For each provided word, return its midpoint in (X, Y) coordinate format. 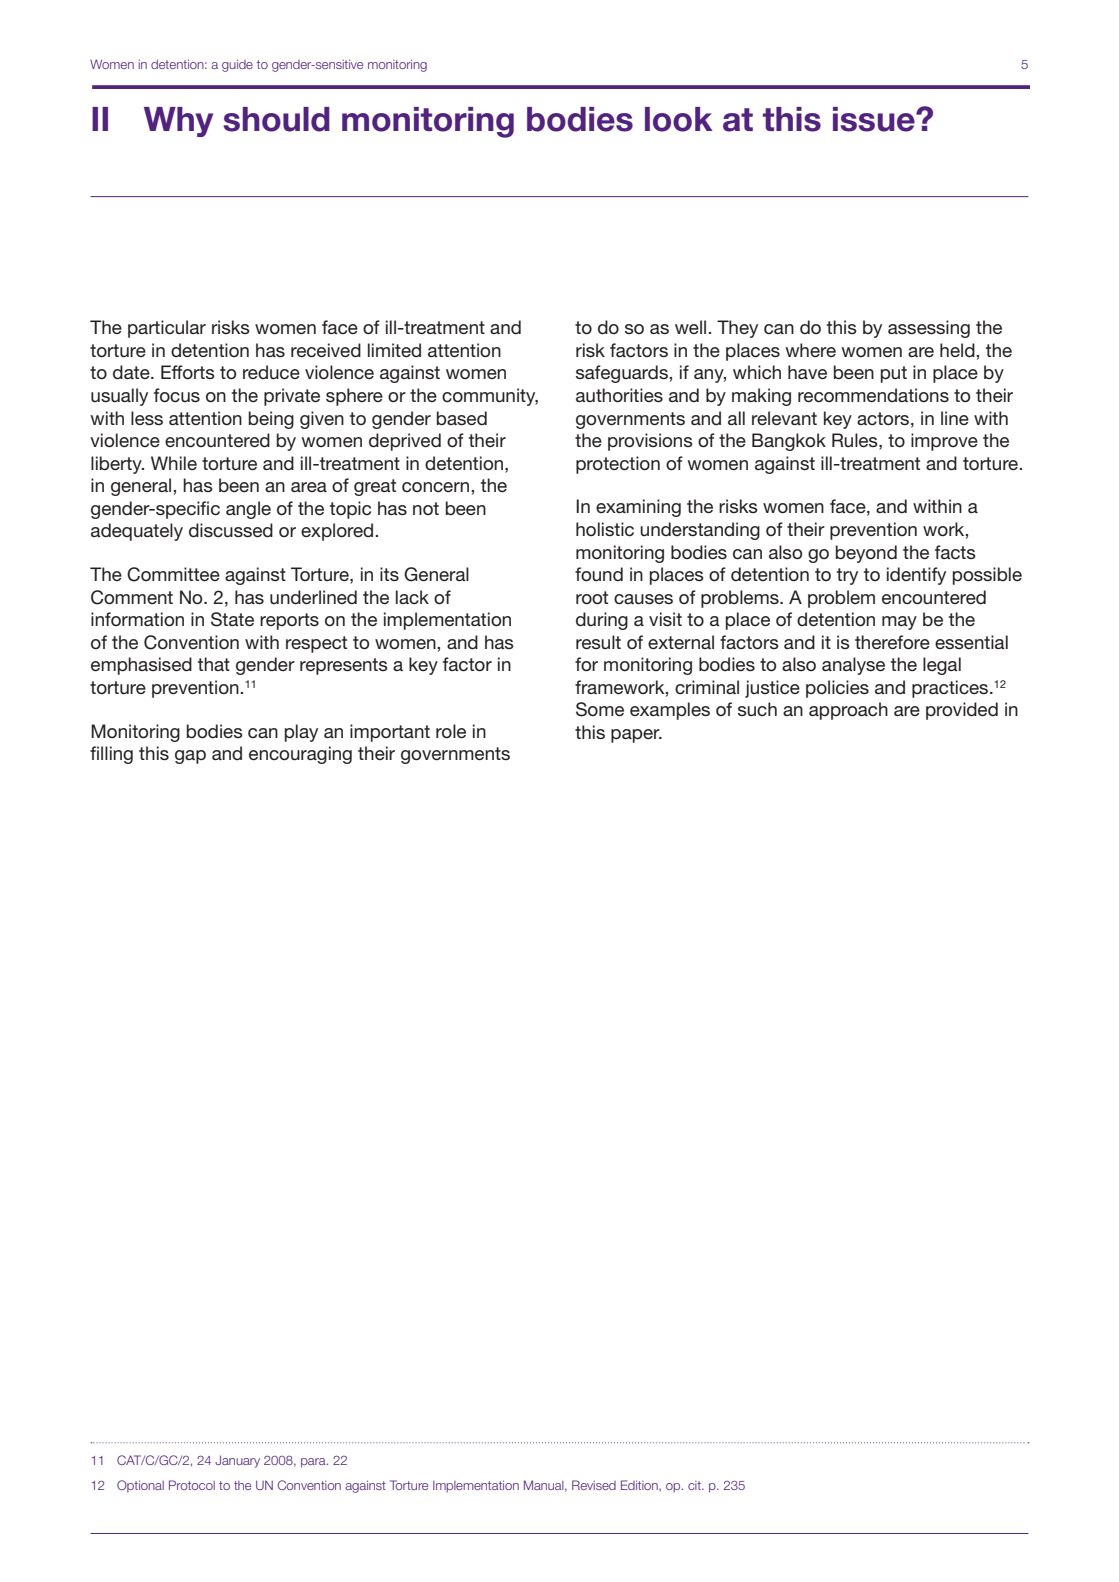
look (679, 119)
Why (178, 122)
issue (875, 119)
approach (848, 711)
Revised (594, 1485)
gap (190, 757)
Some (600, 709)
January (237, 1461)
